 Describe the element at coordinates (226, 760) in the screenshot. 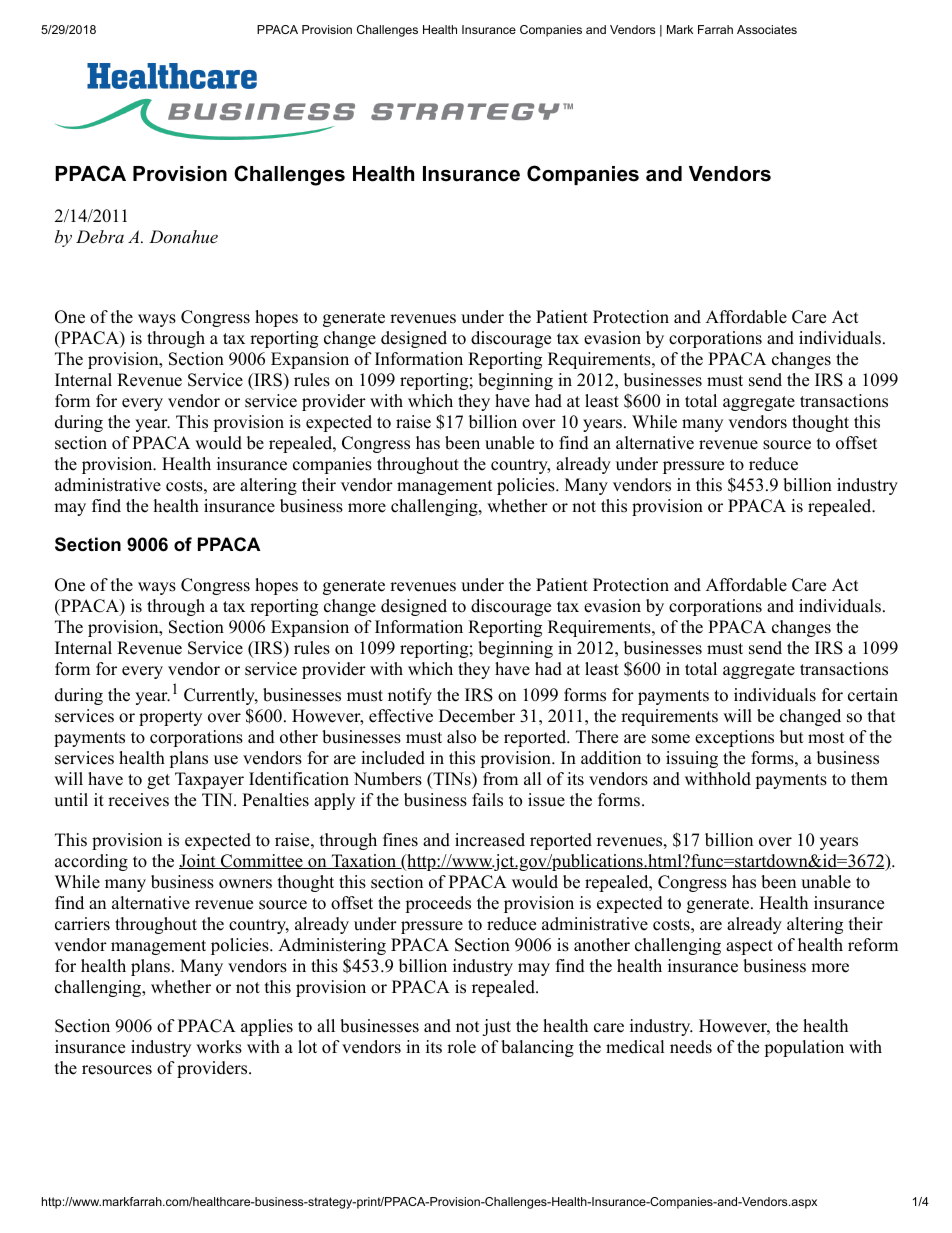

I see `use` at that location.
